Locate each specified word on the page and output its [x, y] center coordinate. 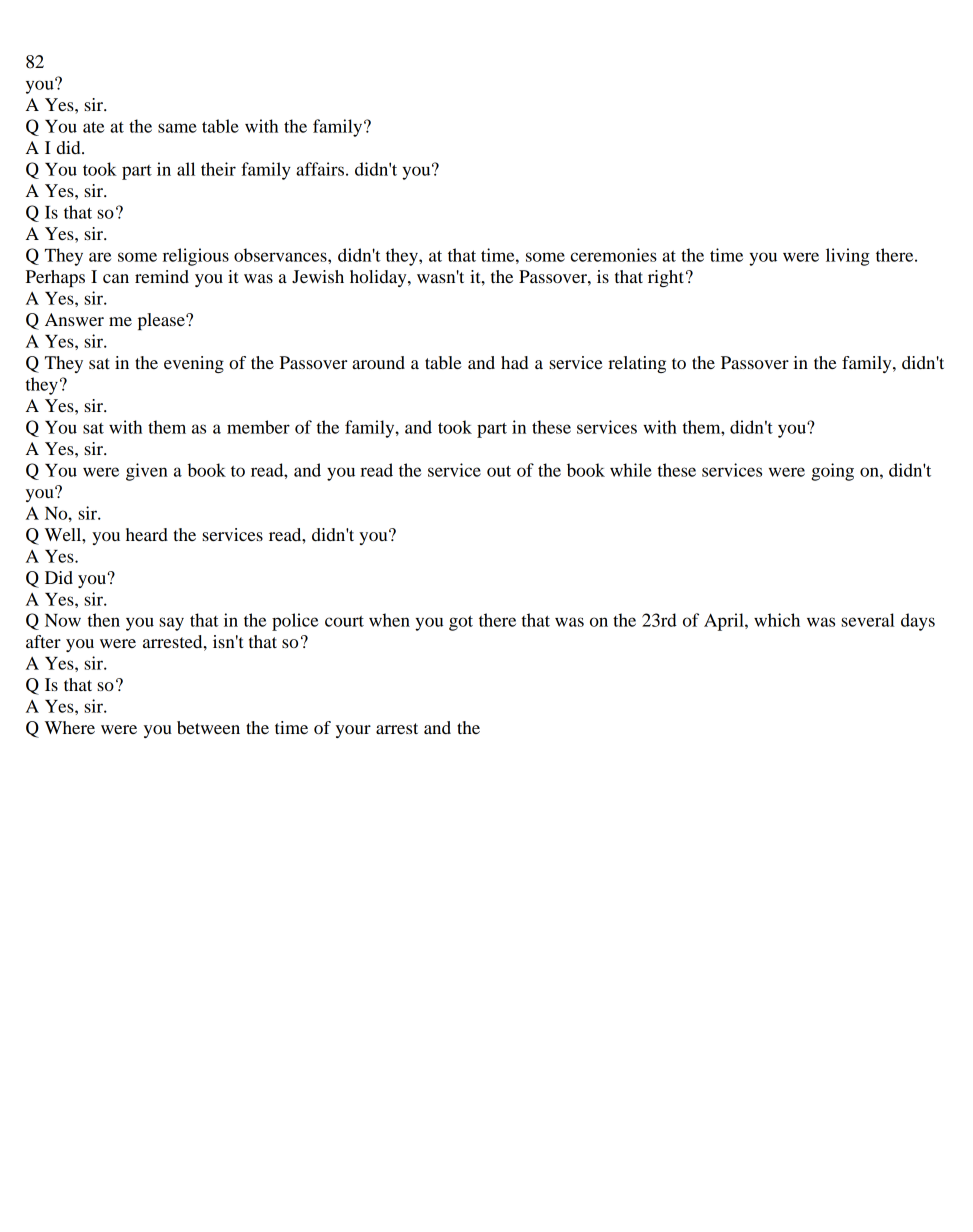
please [162, 321]
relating [637, 364]
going [832, 472]
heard [147, 534]
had [514, 362]
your [353, 731]
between [208, 727]
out [499, 471]
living [848, 257]
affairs [320, 169]
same [177, 128]
